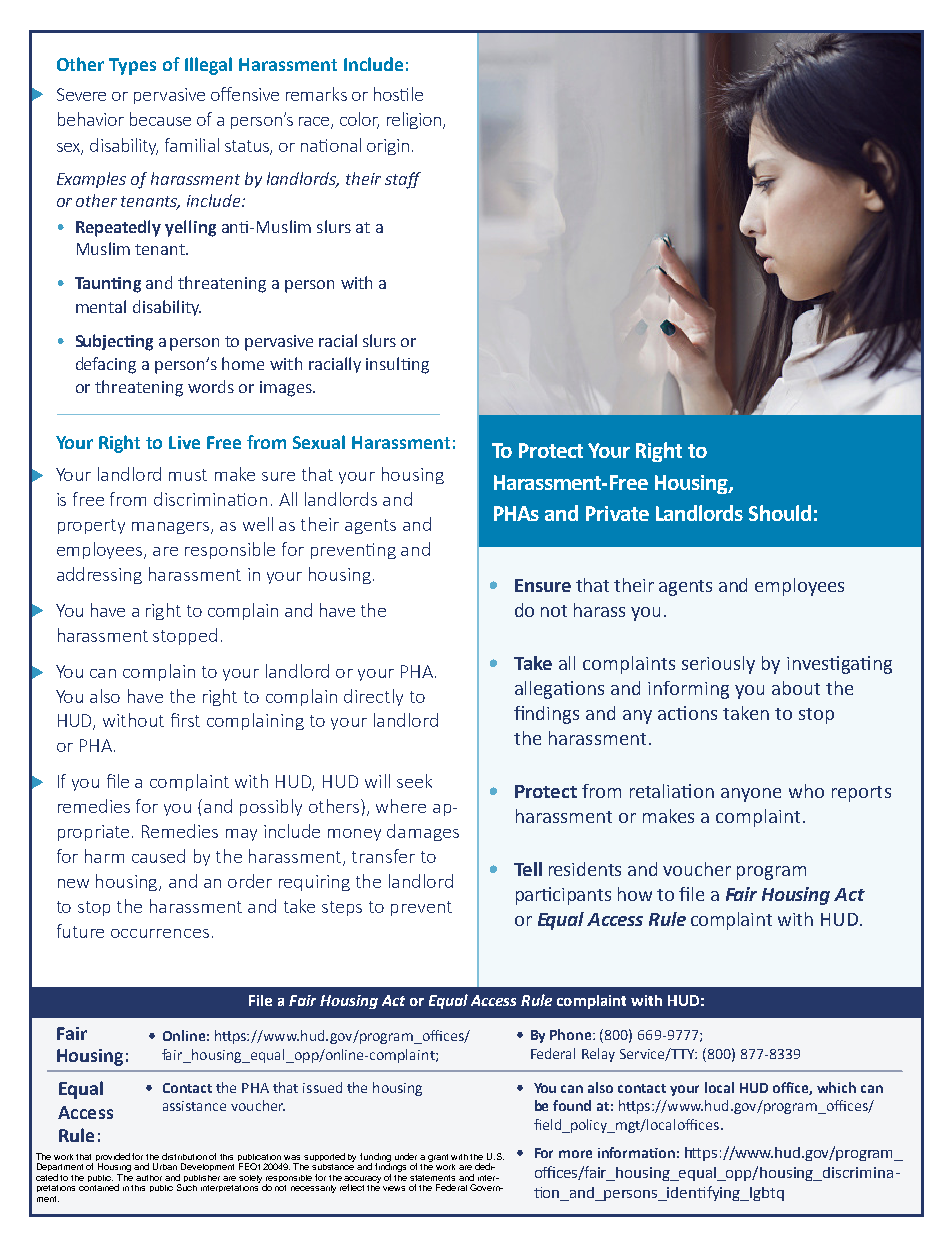  I want to click on religion, so click(415, 120).
